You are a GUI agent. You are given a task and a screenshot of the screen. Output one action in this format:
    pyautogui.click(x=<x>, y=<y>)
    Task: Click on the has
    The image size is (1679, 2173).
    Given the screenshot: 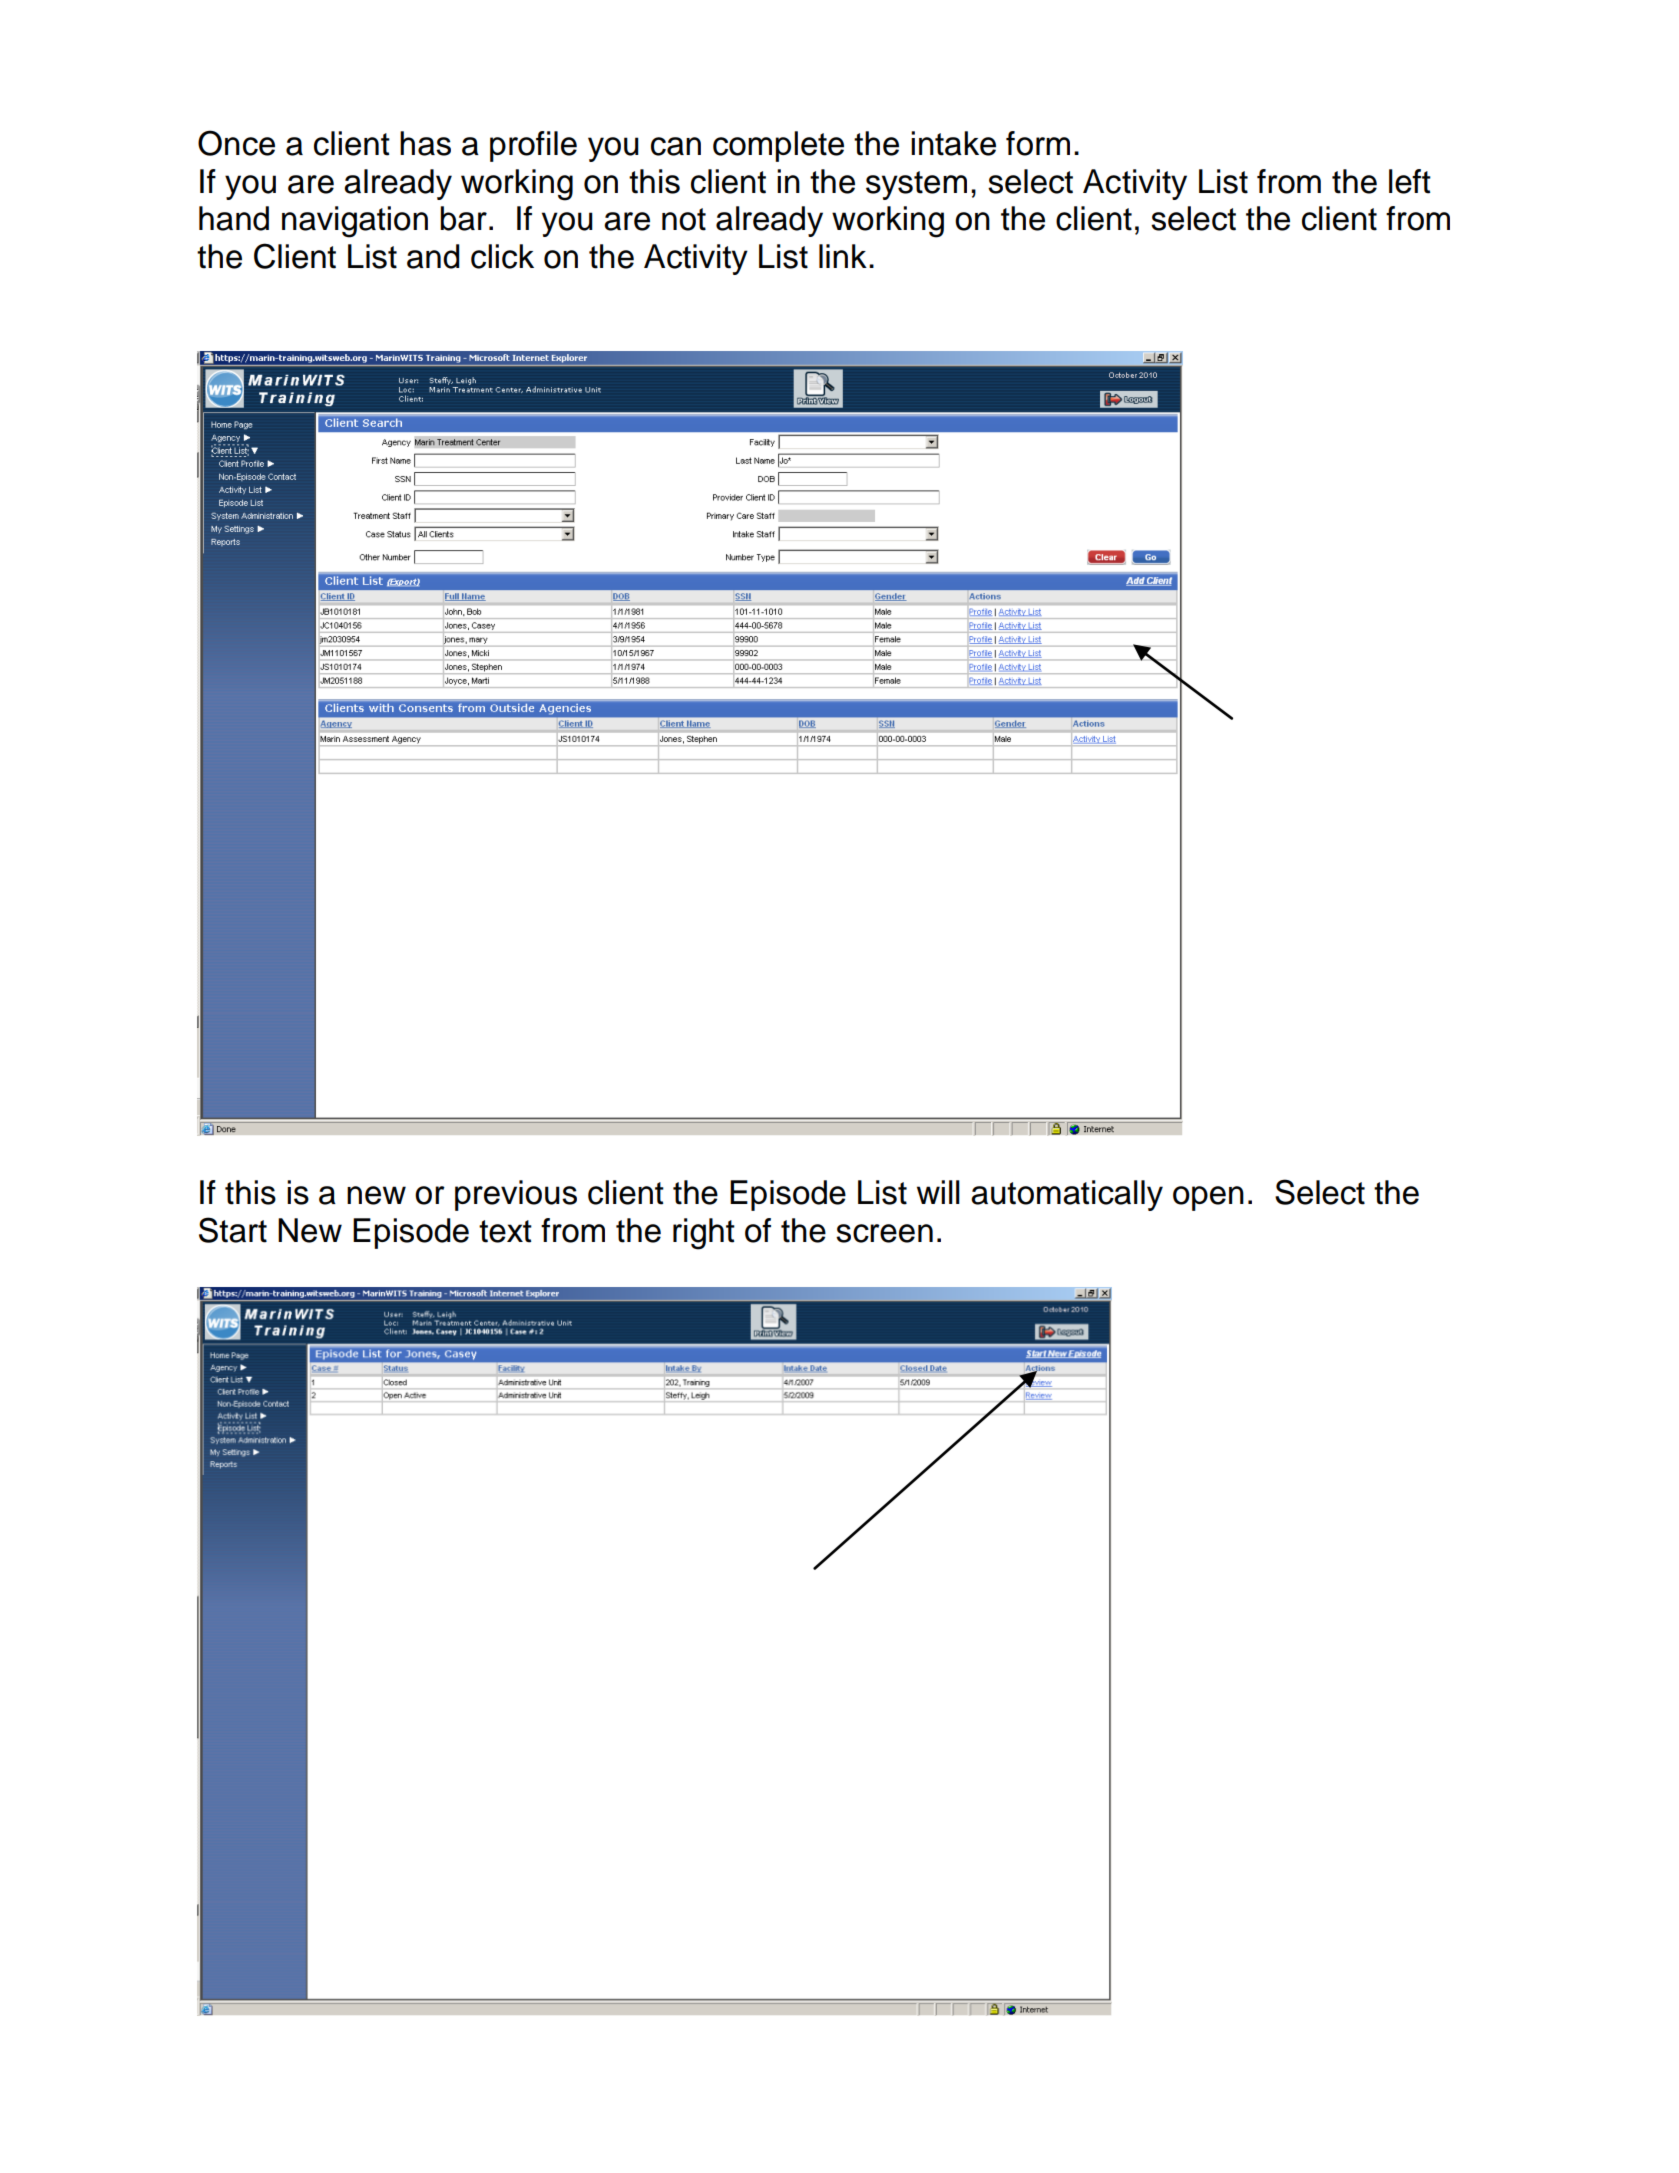 What is the action you would take?
    pyautogui.click(x=425, y=143)
